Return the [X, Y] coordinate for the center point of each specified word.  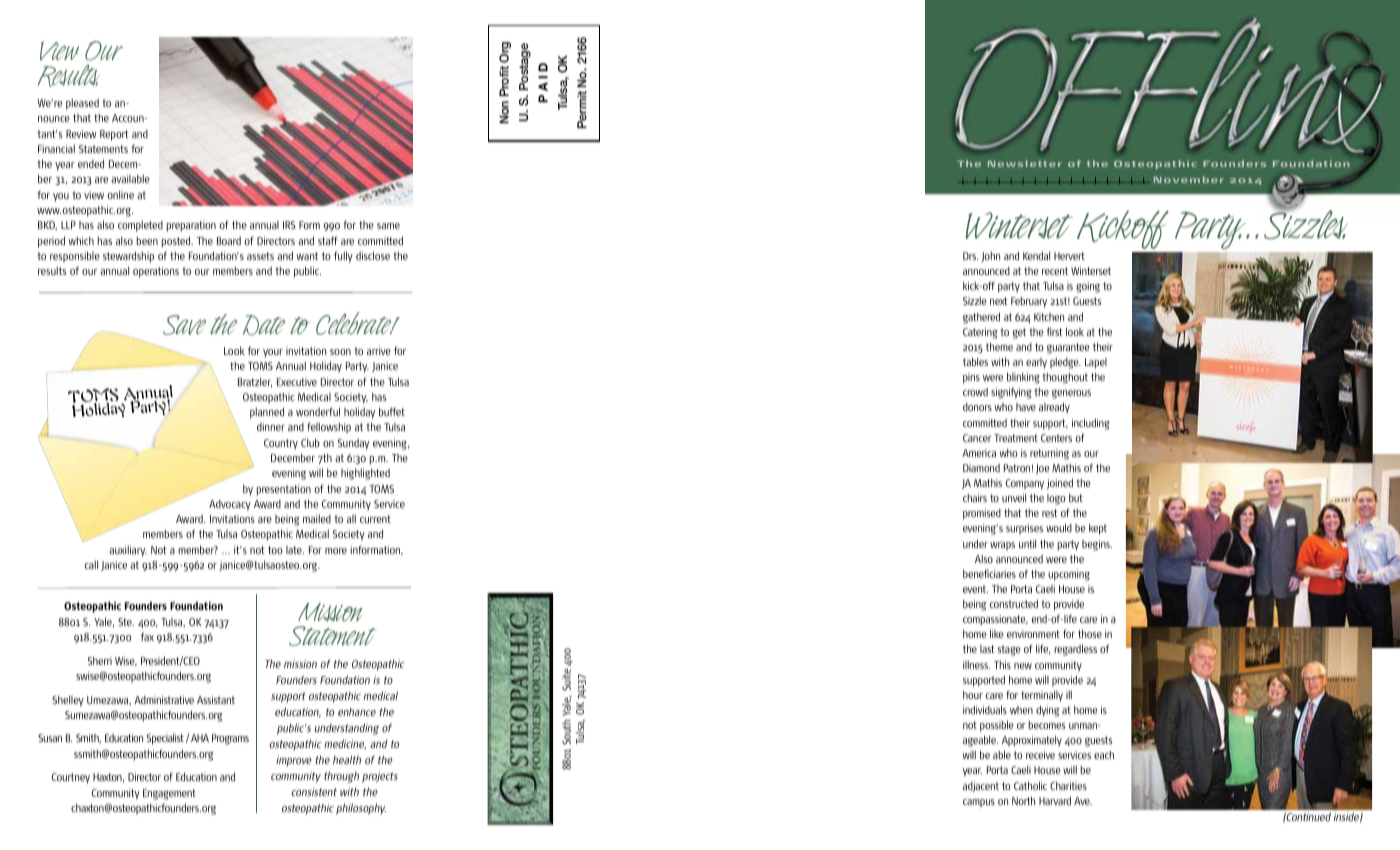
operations [156, 272]
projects [380, 777]
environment [1033, 634]
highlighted [365, 474]
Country [281, 444]
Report [114, 135]
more [336, 551]
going [1088, 287]
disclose [373, 255]
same [388, 226]
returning [1049, 454]
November [1189, 179]
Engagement [169, 794]
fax [147, 636]
